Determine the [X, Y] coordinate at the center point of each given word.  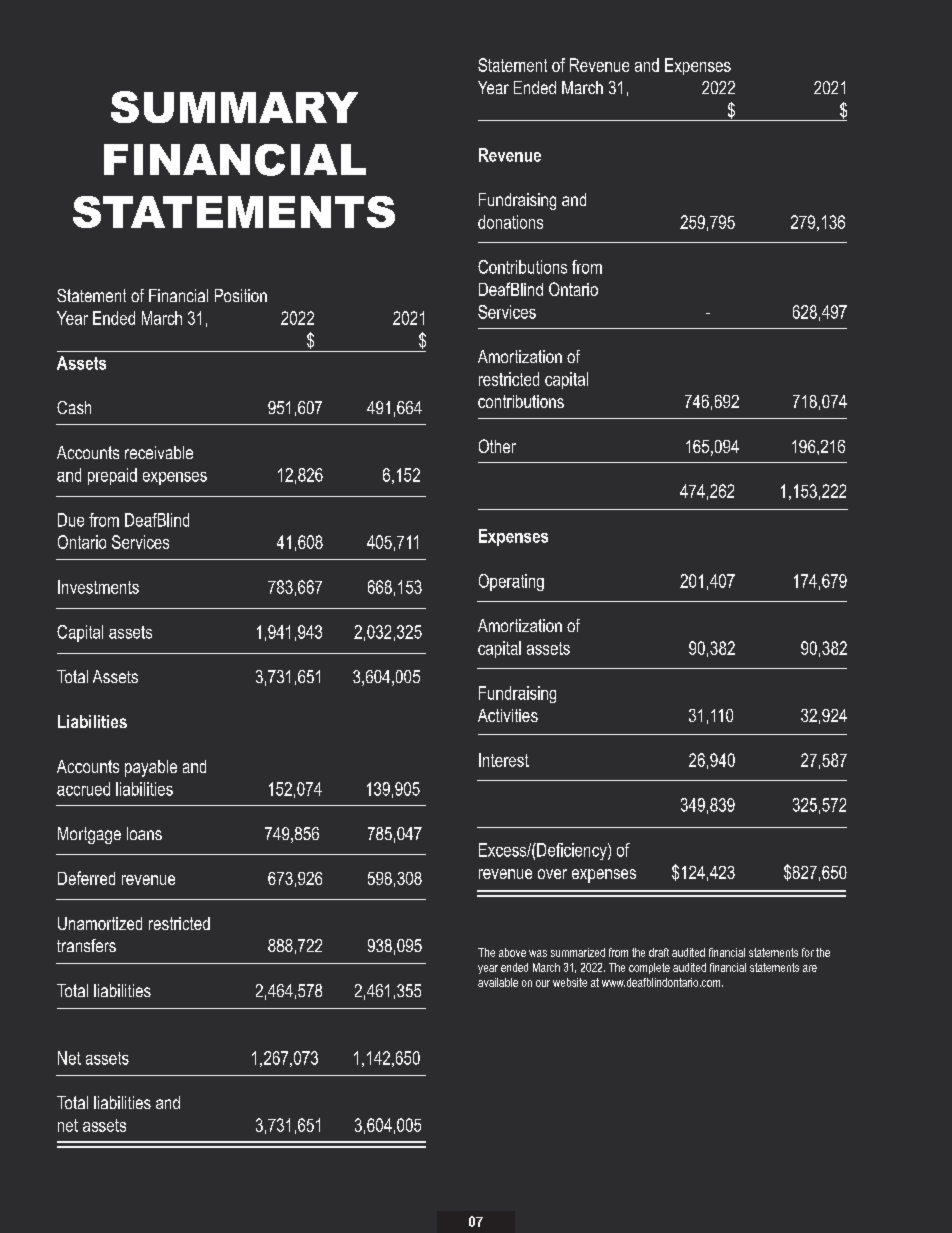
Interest [504, 760]
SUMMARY [234, 107]
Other [497, 446]
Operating [511, 582]
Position [241, 295]
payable [151, 768]
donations [510, 222]
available [498, 982]
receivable [159, 452]
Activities [508, 715]
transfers [86, 945]
